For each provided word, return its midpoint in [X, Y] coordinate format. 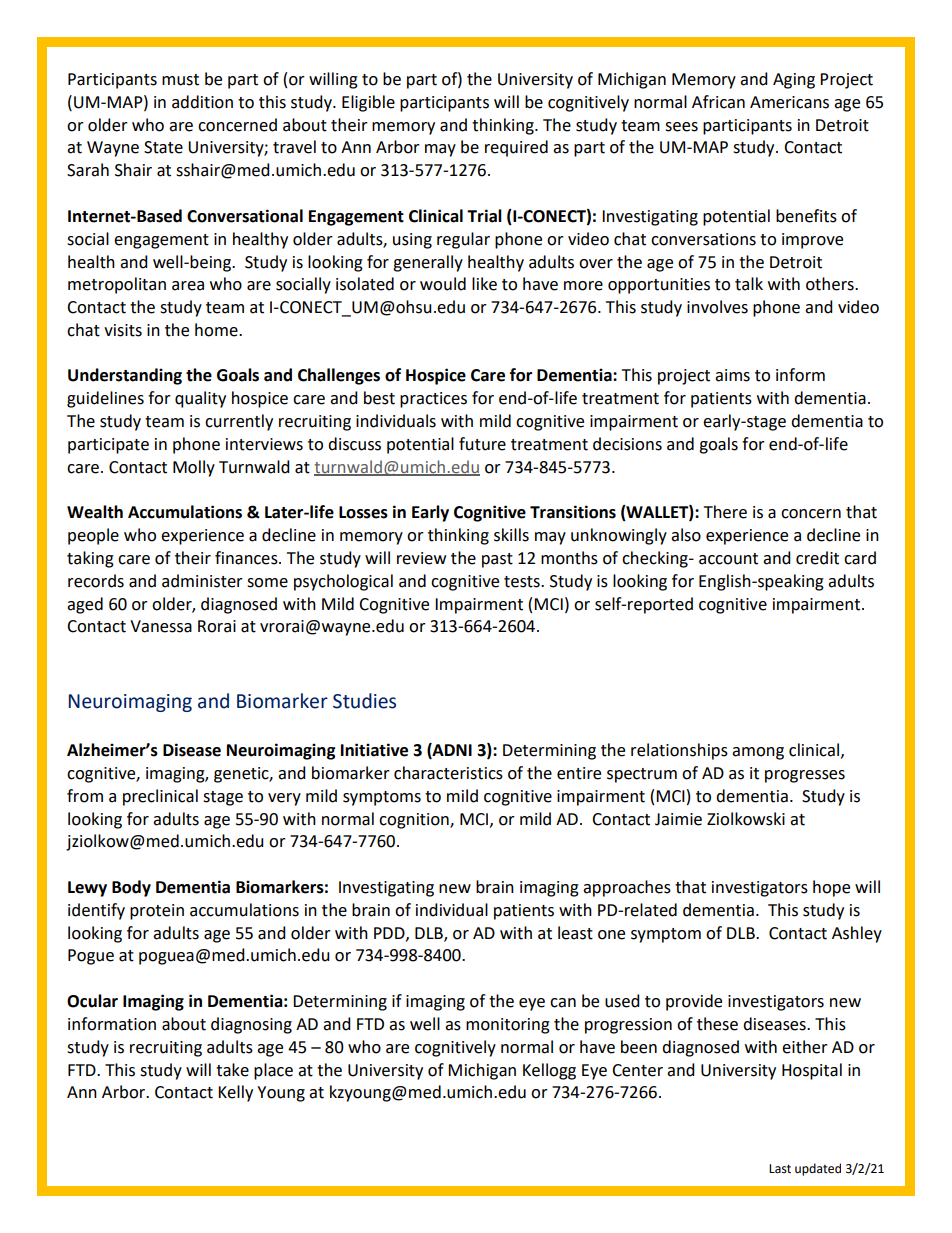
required [516, 148]
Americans [789, 102]
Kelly [235, 1093]
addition [202, 102]
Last [780, 1169]
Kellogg [549, 1071]
